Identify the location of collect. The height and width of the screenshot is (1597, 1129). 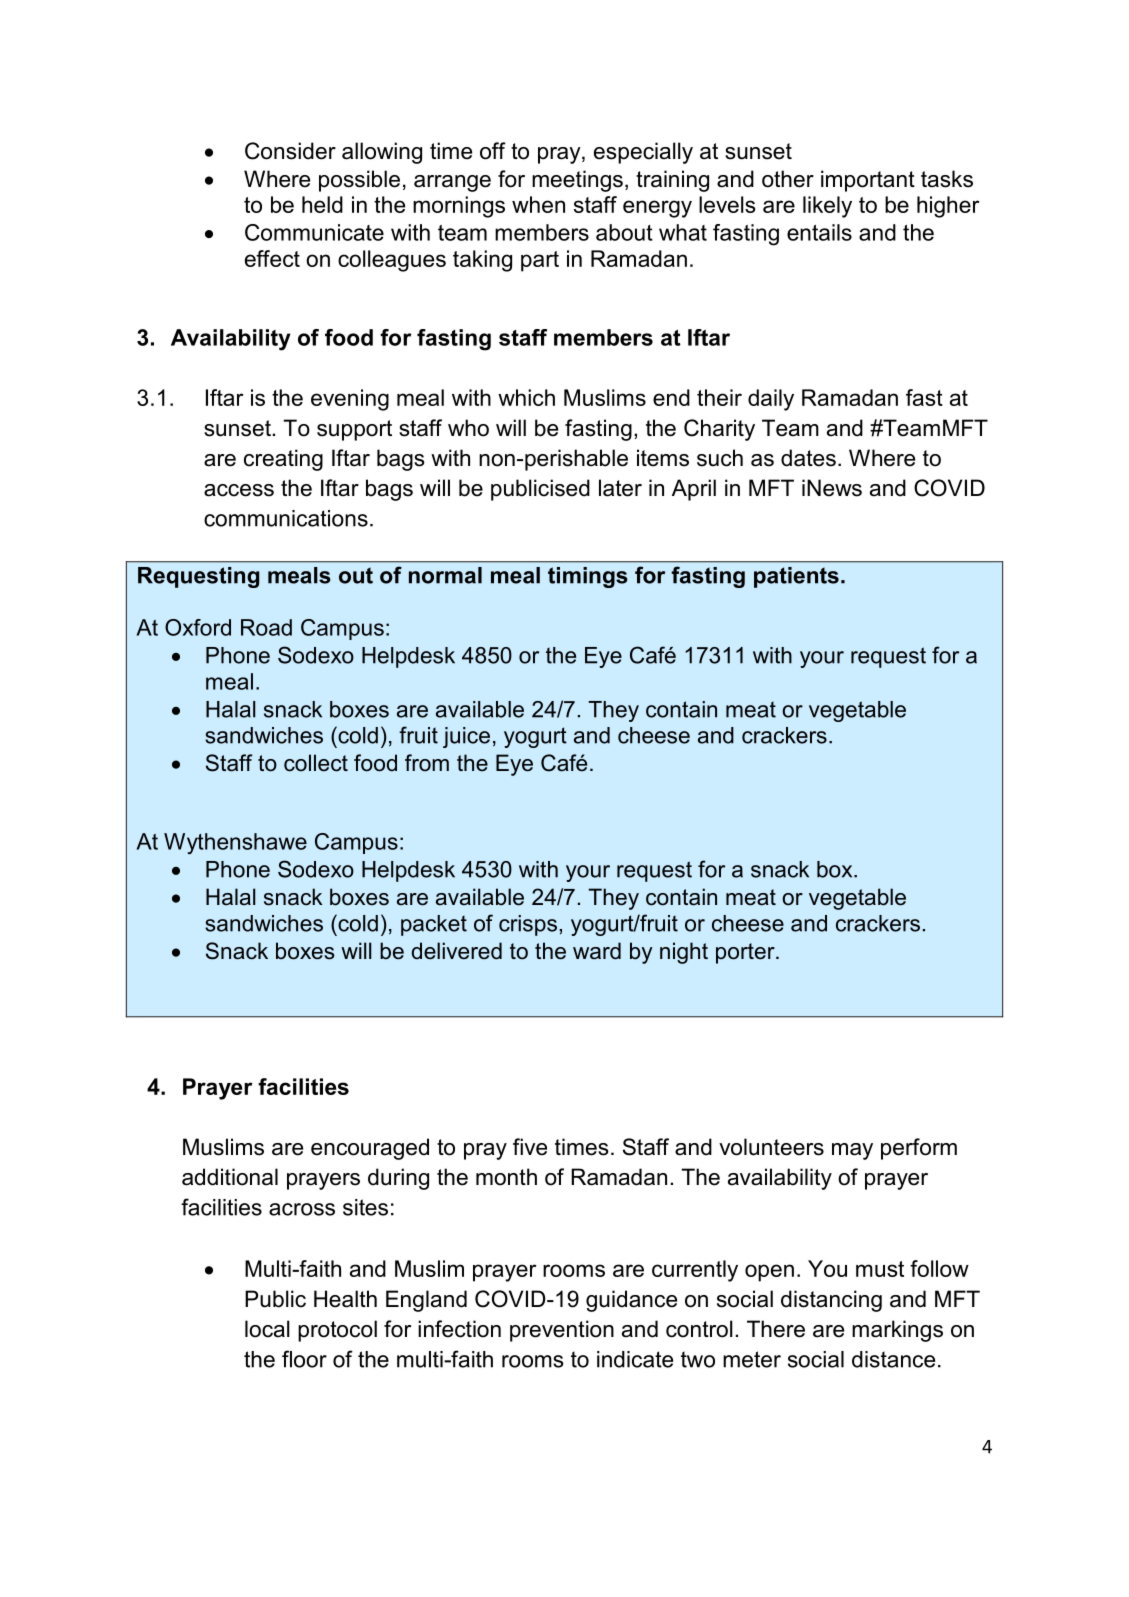
(316, 763).
